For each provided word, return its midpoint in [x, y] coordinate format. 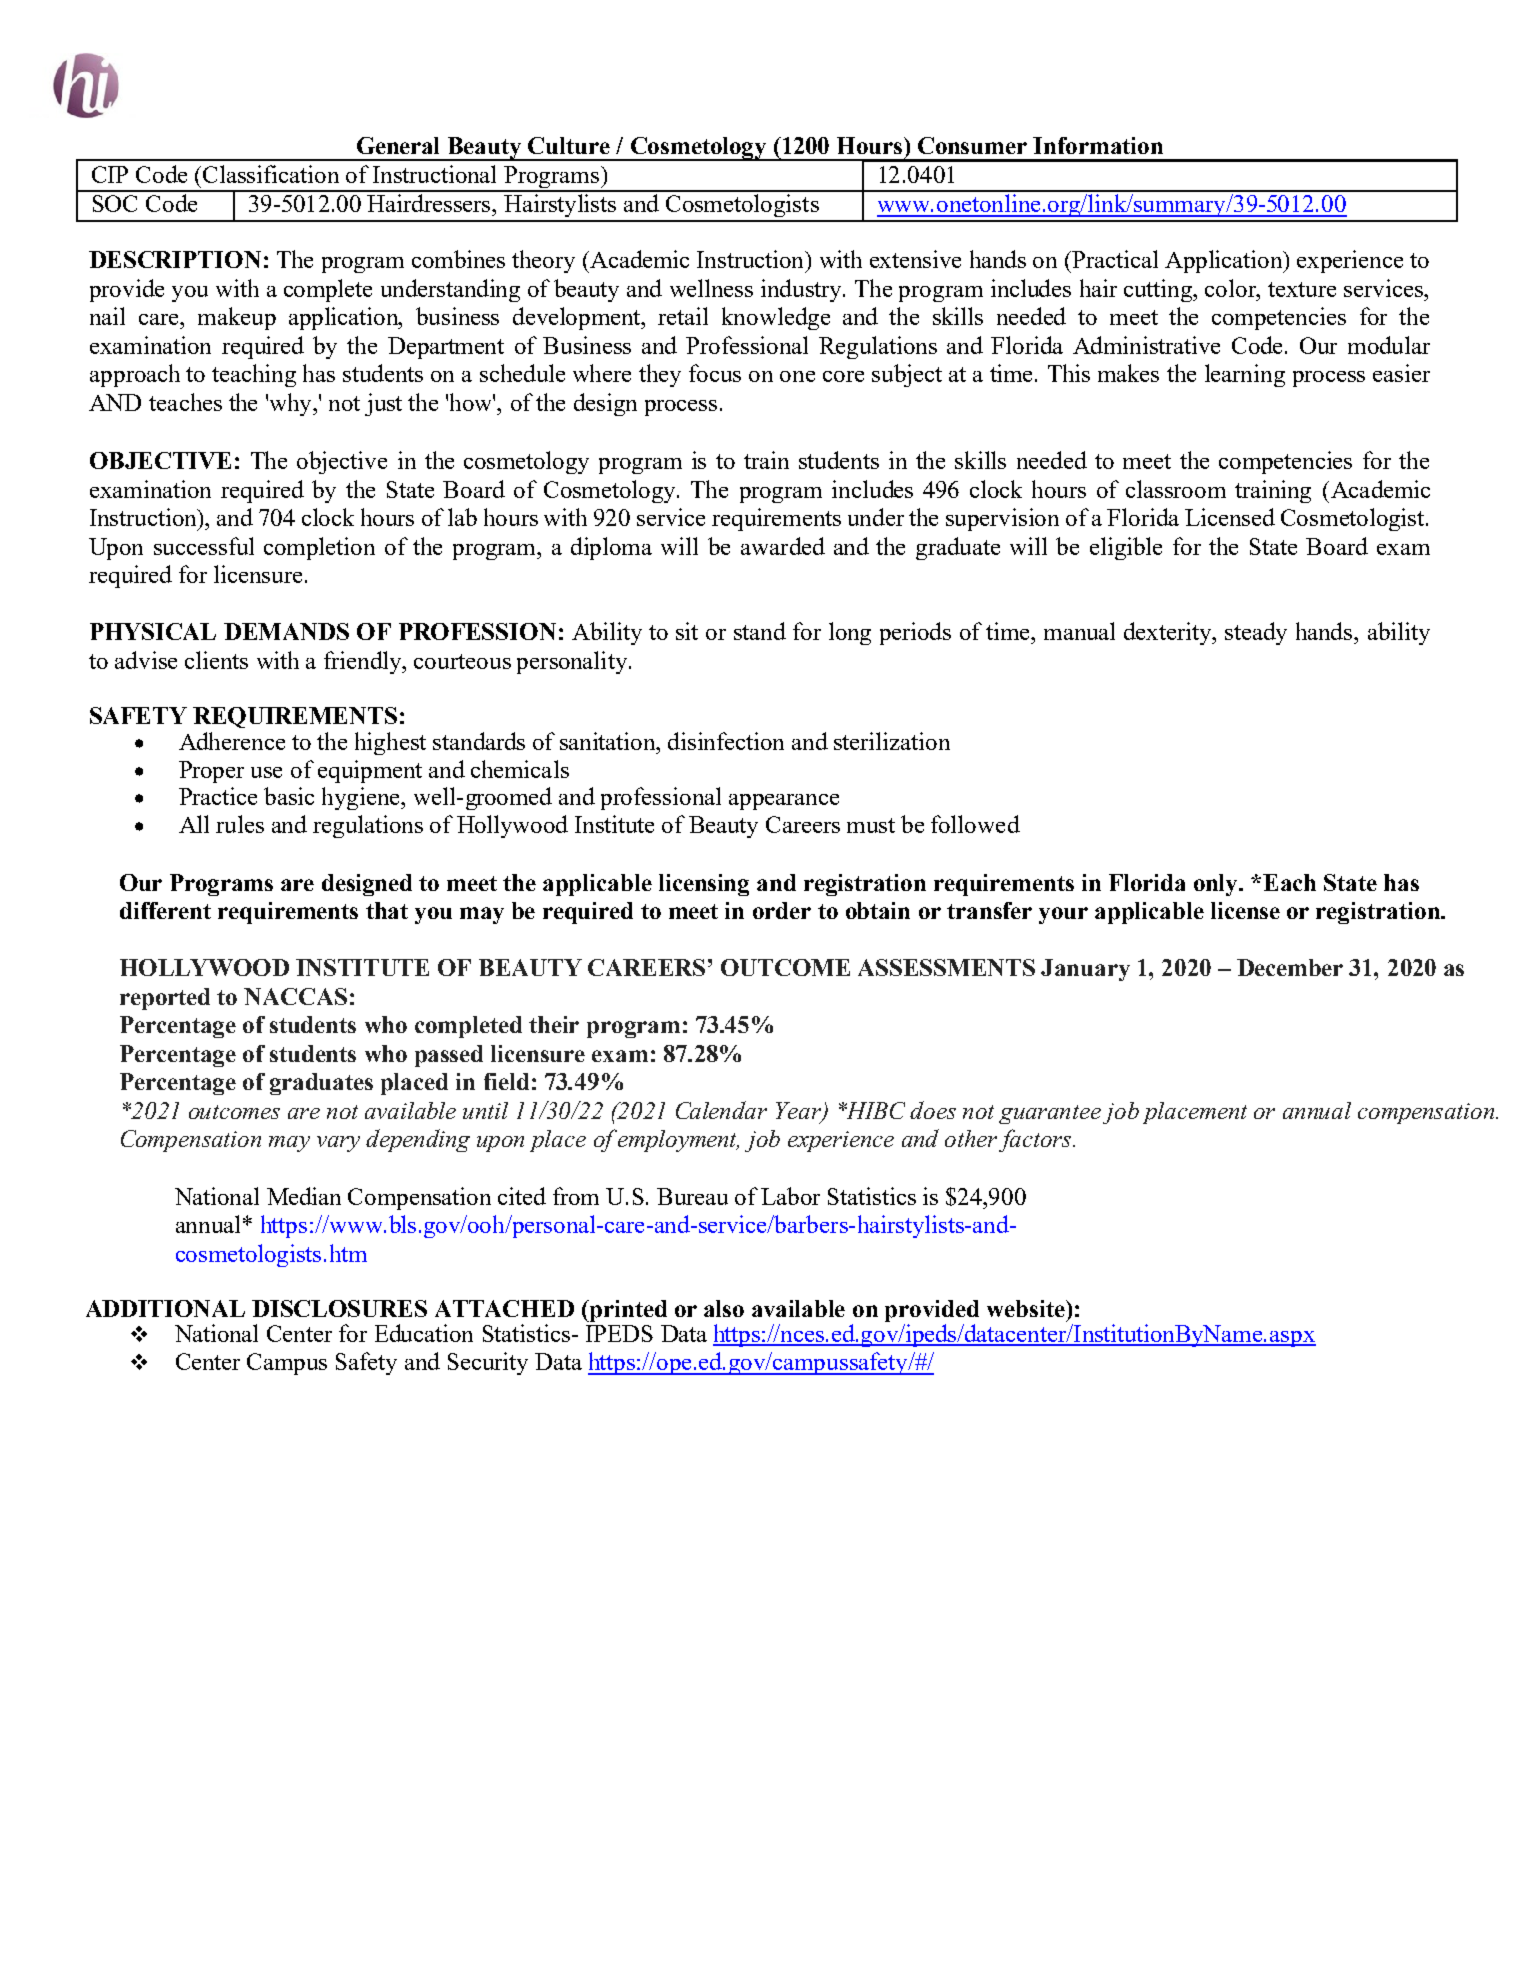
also [724, 1308]
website [1027, 1308]
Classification [271, 174]
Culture [569, 145]
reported [165, 999]
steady [1256, 633]
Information [1098, 145]
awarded [783, 546]
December [1290, 967]
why [292, 404]
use [266, 772]
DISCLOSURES [339, 1308]
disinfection [726, 741]
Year [800, 1112]
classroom [1176, 489]
